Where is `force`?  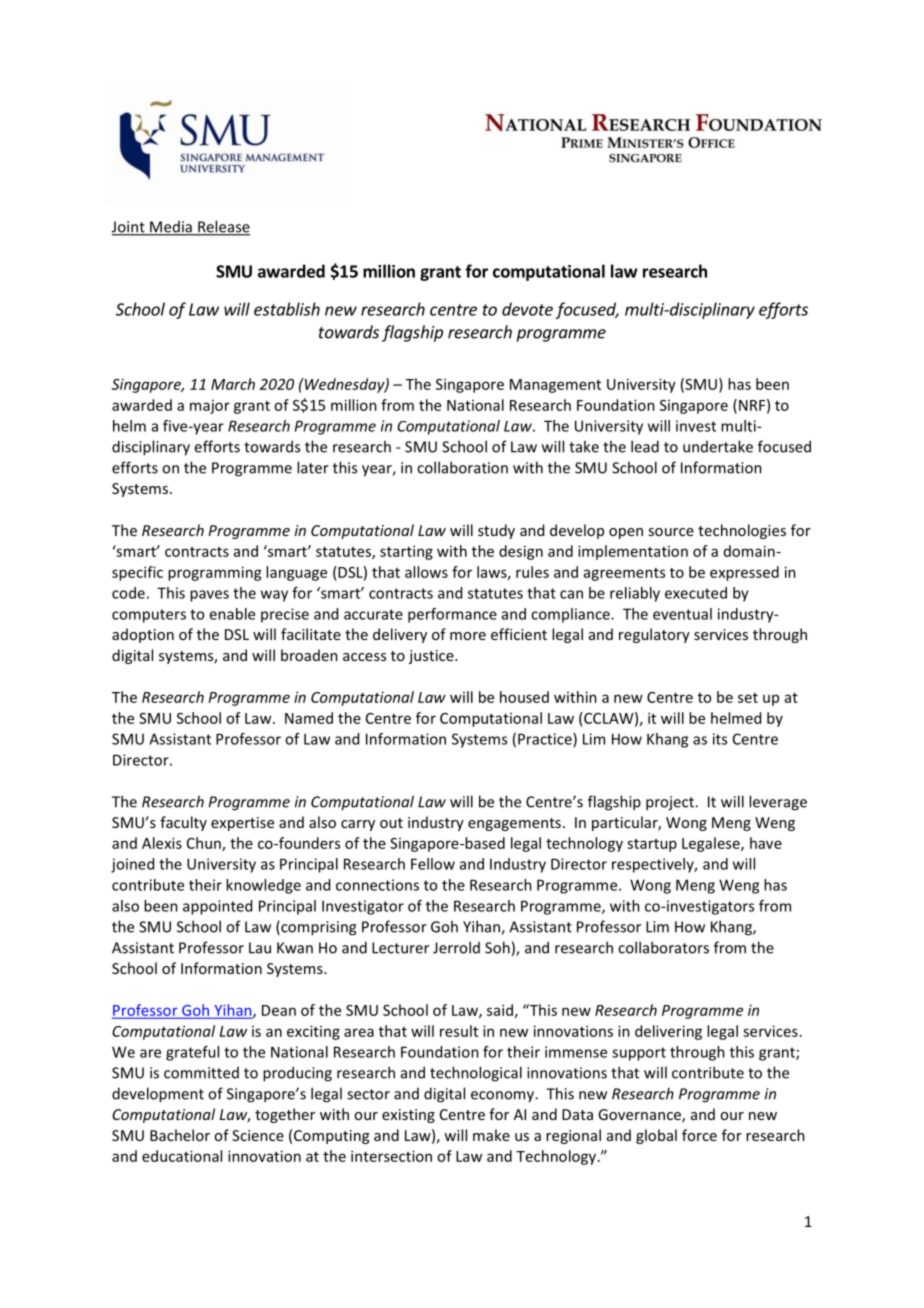 force is located at coordinates (699, 1135).
